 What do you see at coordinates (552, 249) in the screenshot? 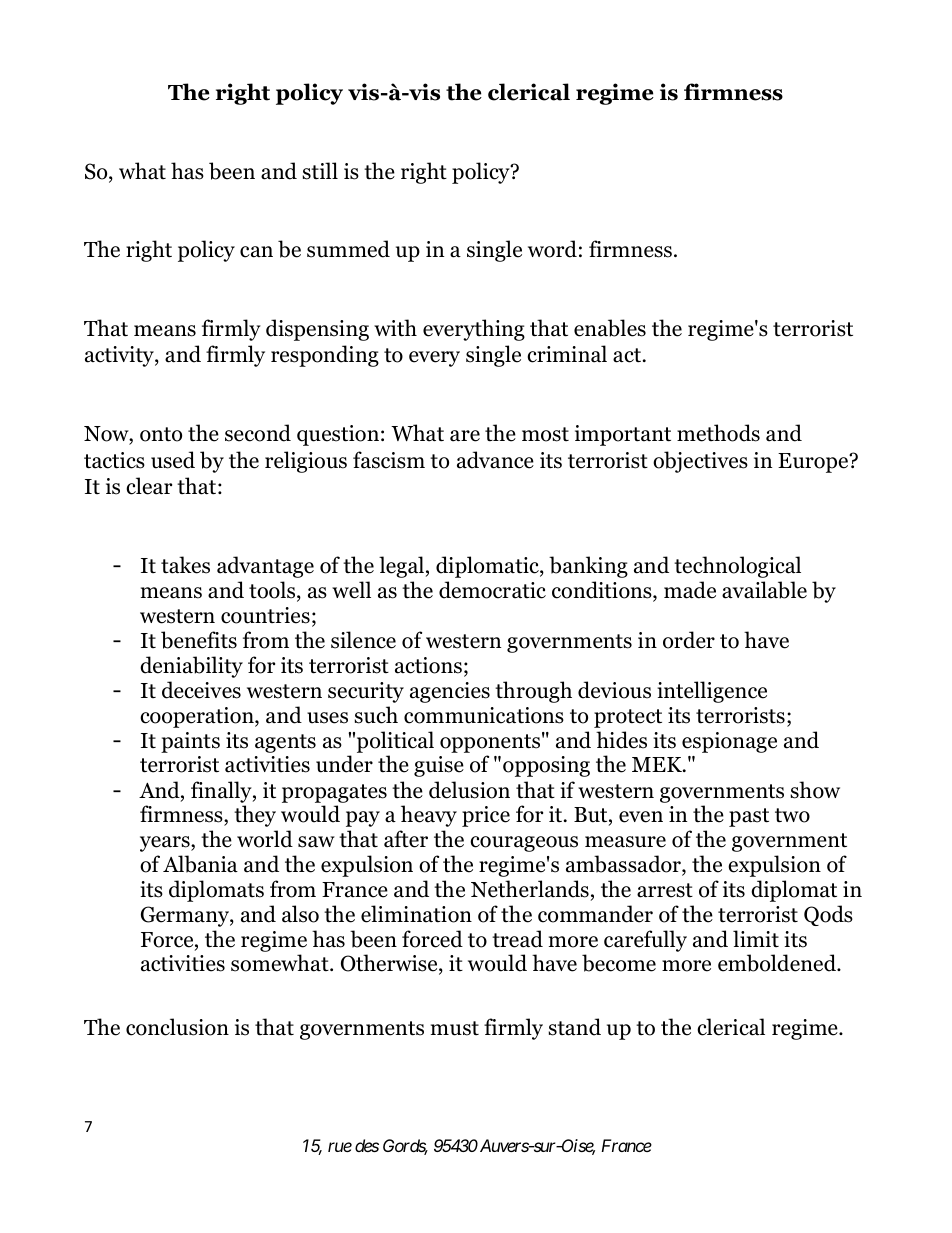
I see `word` at bounding box center [552, 249].
